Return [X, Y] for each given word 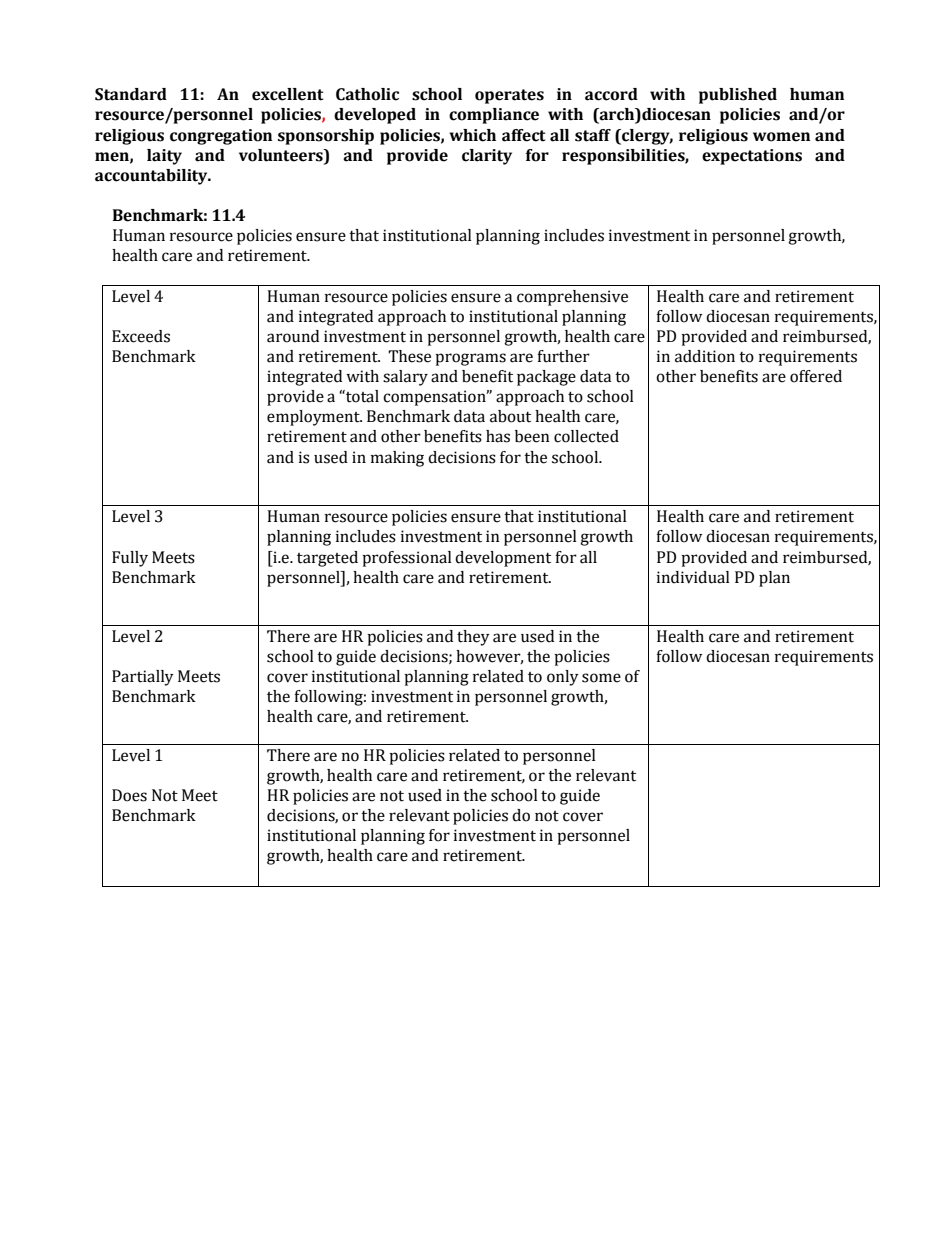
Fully [130, 559]
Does [129, 795]
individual [693, 577]
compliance [494, 116]
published [738, 96]
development [503, 559]
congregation [221, 137]
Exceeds [141, 336]
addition [705, 356]
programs [470, 359]
